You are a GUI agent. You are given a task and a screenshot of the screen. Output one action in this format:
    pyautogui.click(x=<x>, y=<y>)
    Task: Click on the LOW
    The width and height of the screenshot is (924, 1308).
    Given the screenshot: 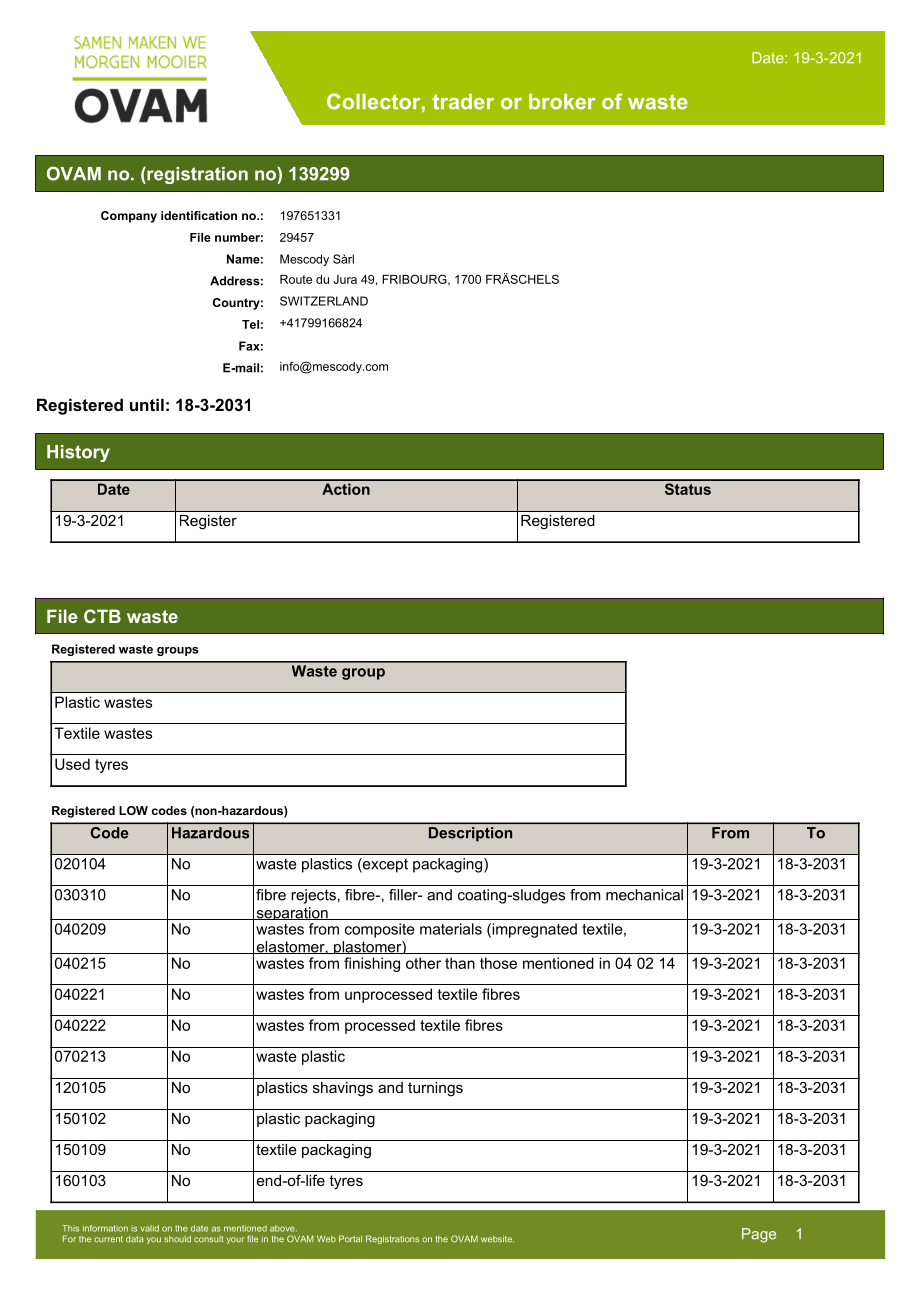 What is the action you would take?
    pyautogui.click(x=133, y=810)
